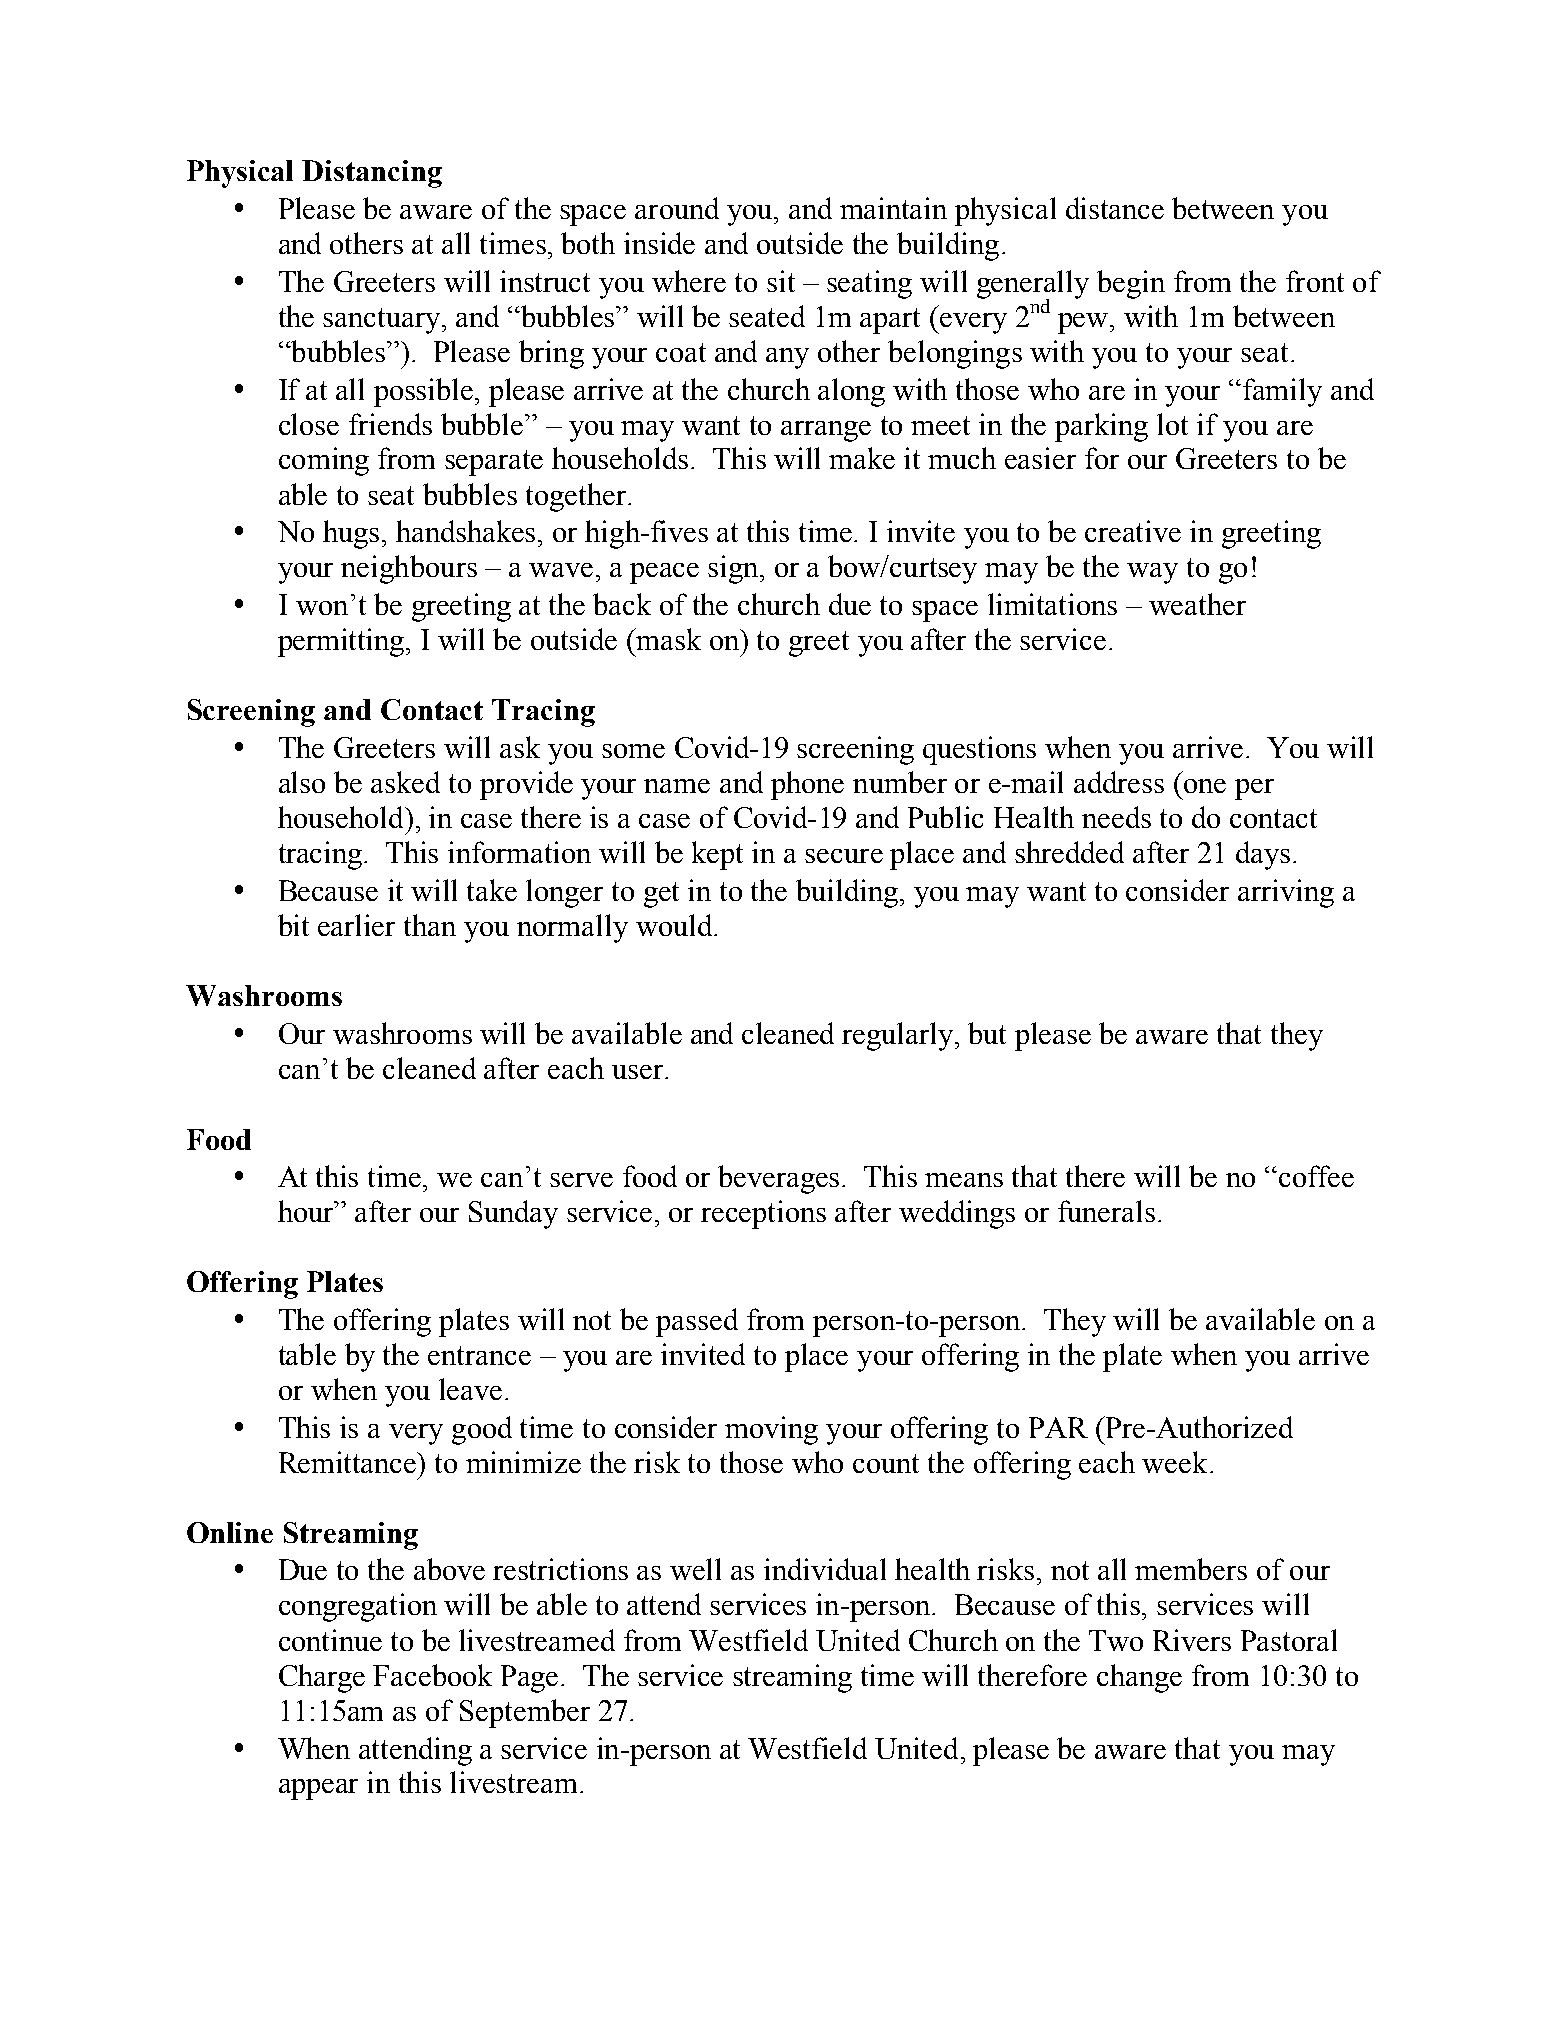 This document has height=2020, width=1561. I want to click on appear, so click(318, 1789).
